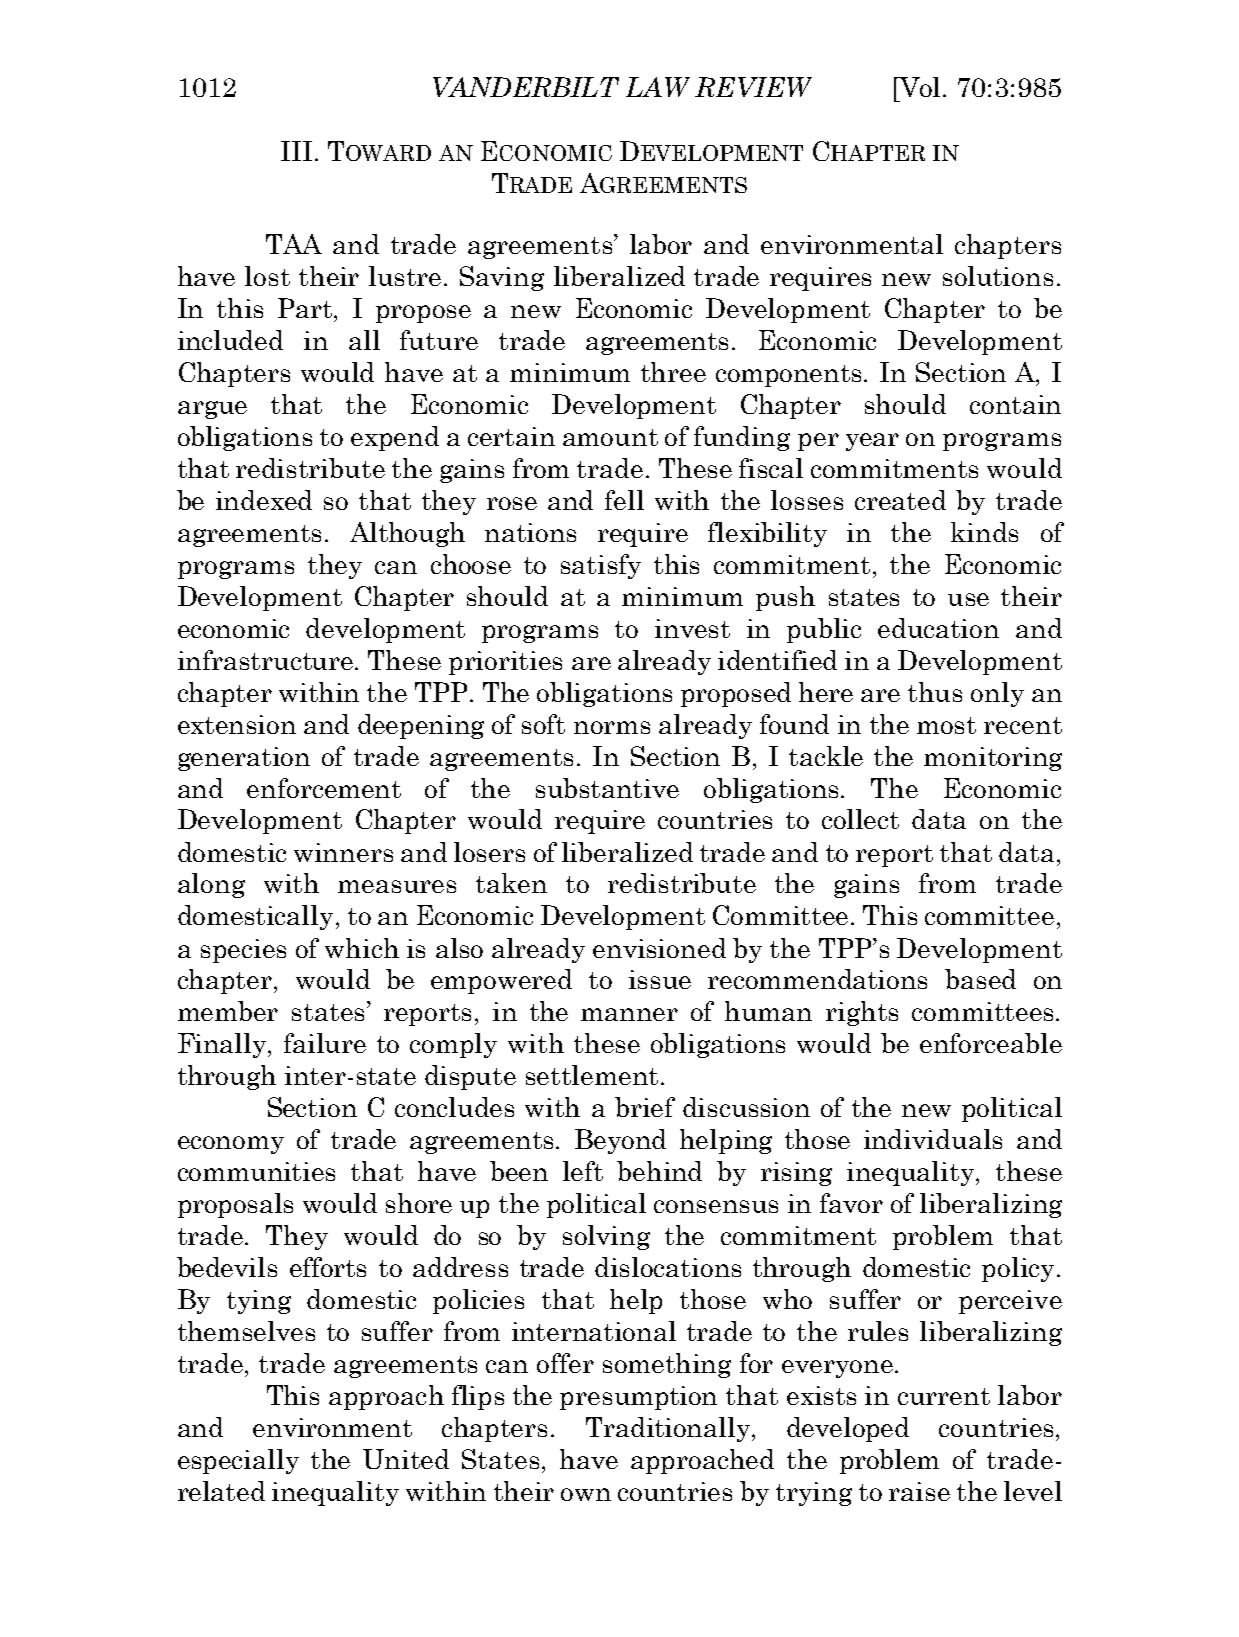  I want to click on III, so click(296, 151).
